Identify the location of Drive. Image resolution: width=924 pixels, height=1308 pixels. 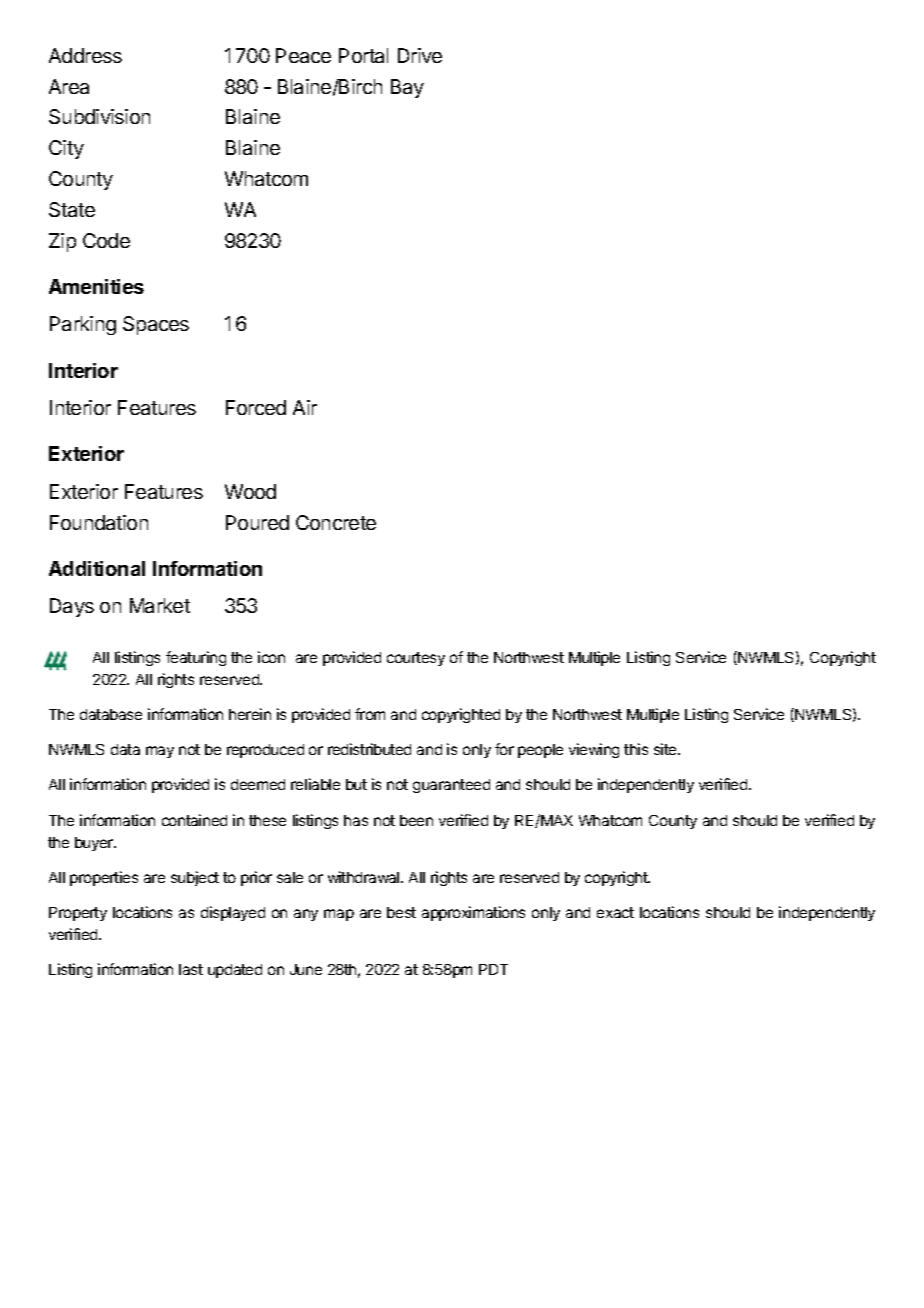
(420, 55).
